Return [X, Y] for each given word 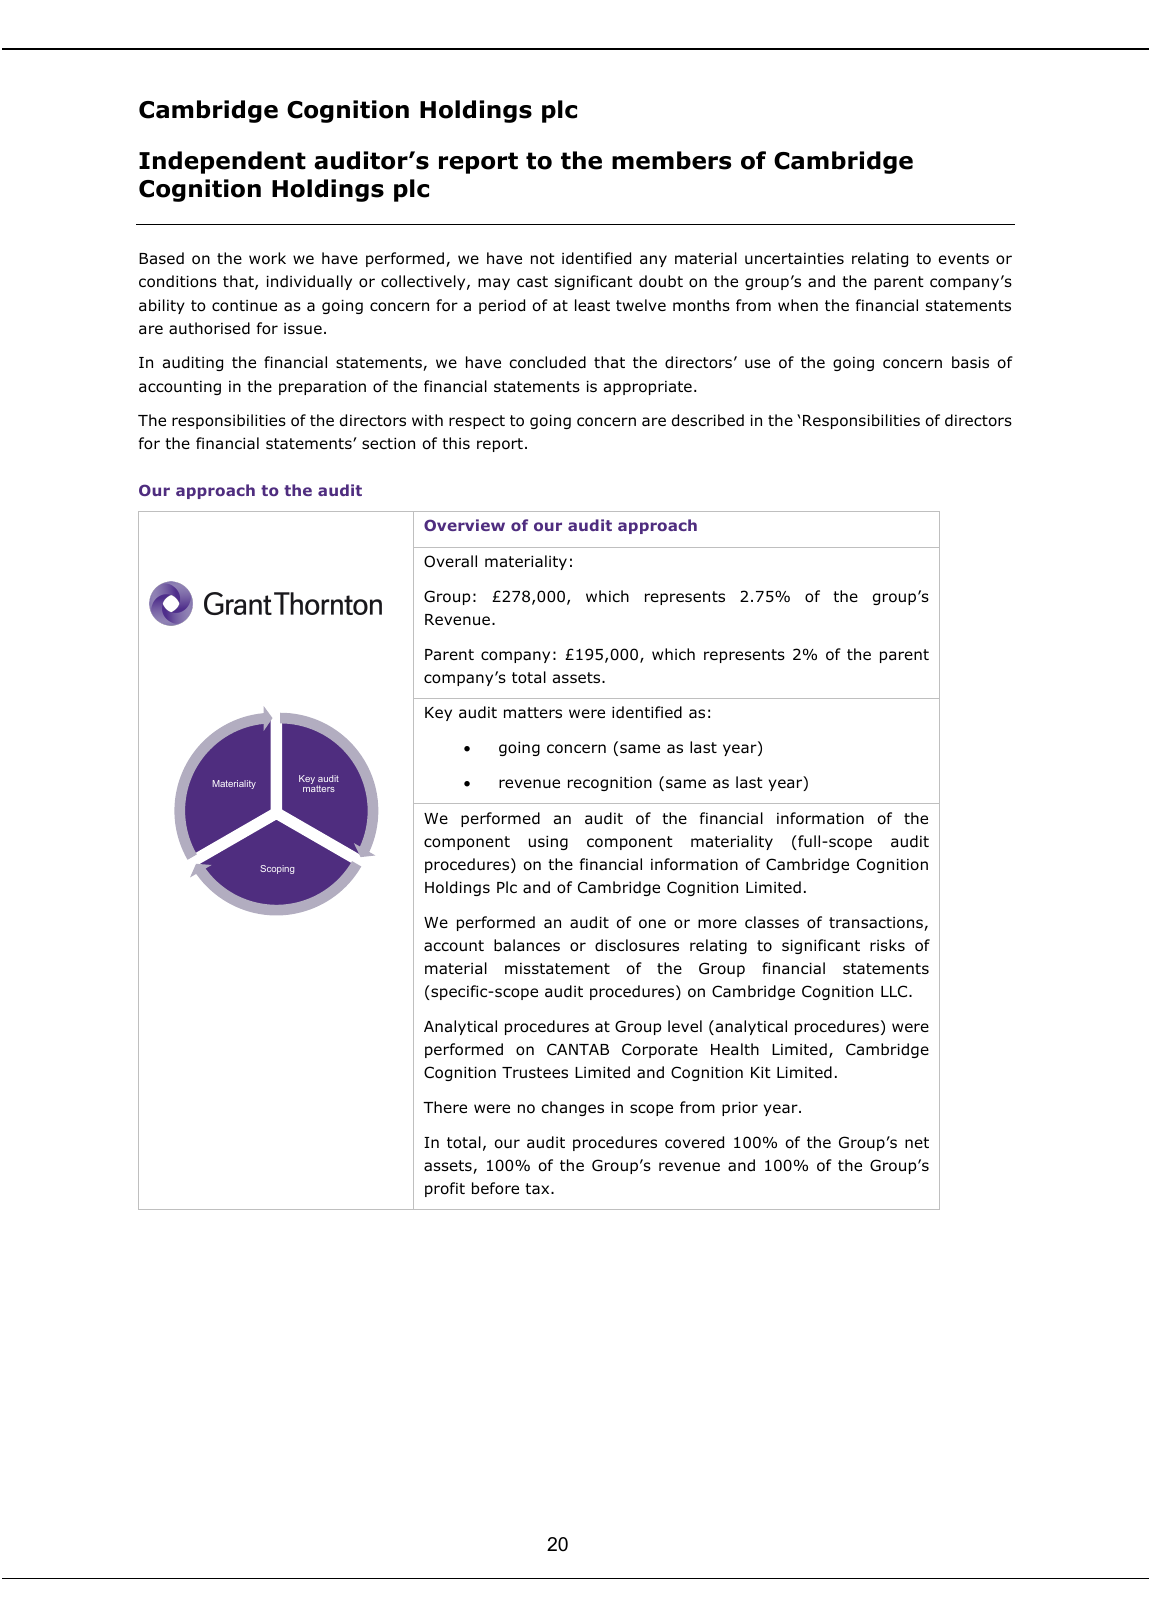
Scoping [277, 869]
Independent [222, 162]
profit [445, 1189]
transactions [877, 924]
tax [538, 1188]
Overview [464, 525]
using [548, 843]
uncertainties [794, 258]
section [388, 444]
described [708, 420]
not [543, 259]
